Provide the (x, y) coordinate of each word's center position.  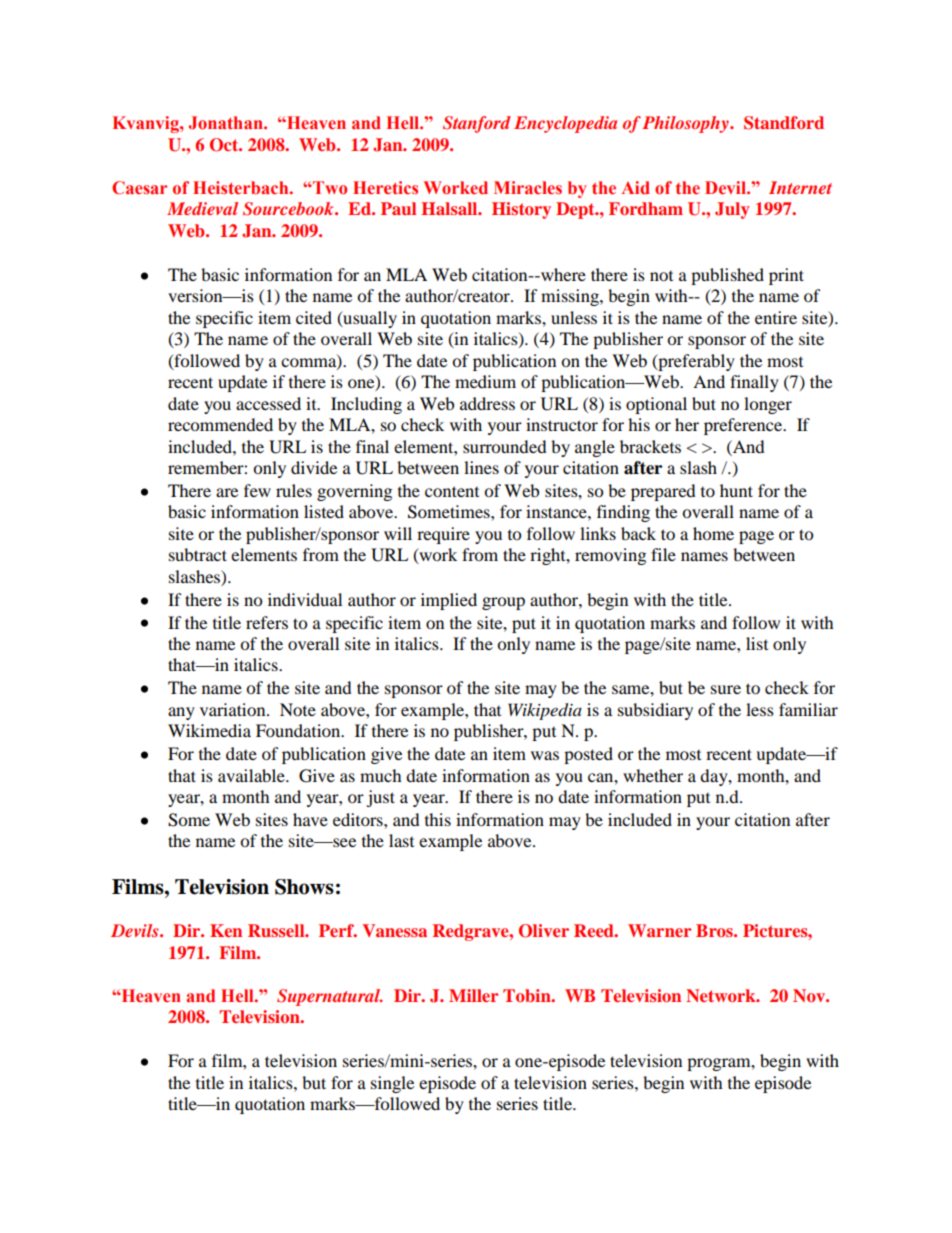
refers (267, 622)
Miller (473, 995)
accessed (268, 403)
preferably (695, 362)
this (438, 819)
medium (485, 381)
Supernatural (330, 997)
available (252, 775)
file (663, 554)
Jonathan (226, 123)
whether (653, 775)
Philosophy (686, 124)
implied (449, 601)
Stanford (477, 124)
